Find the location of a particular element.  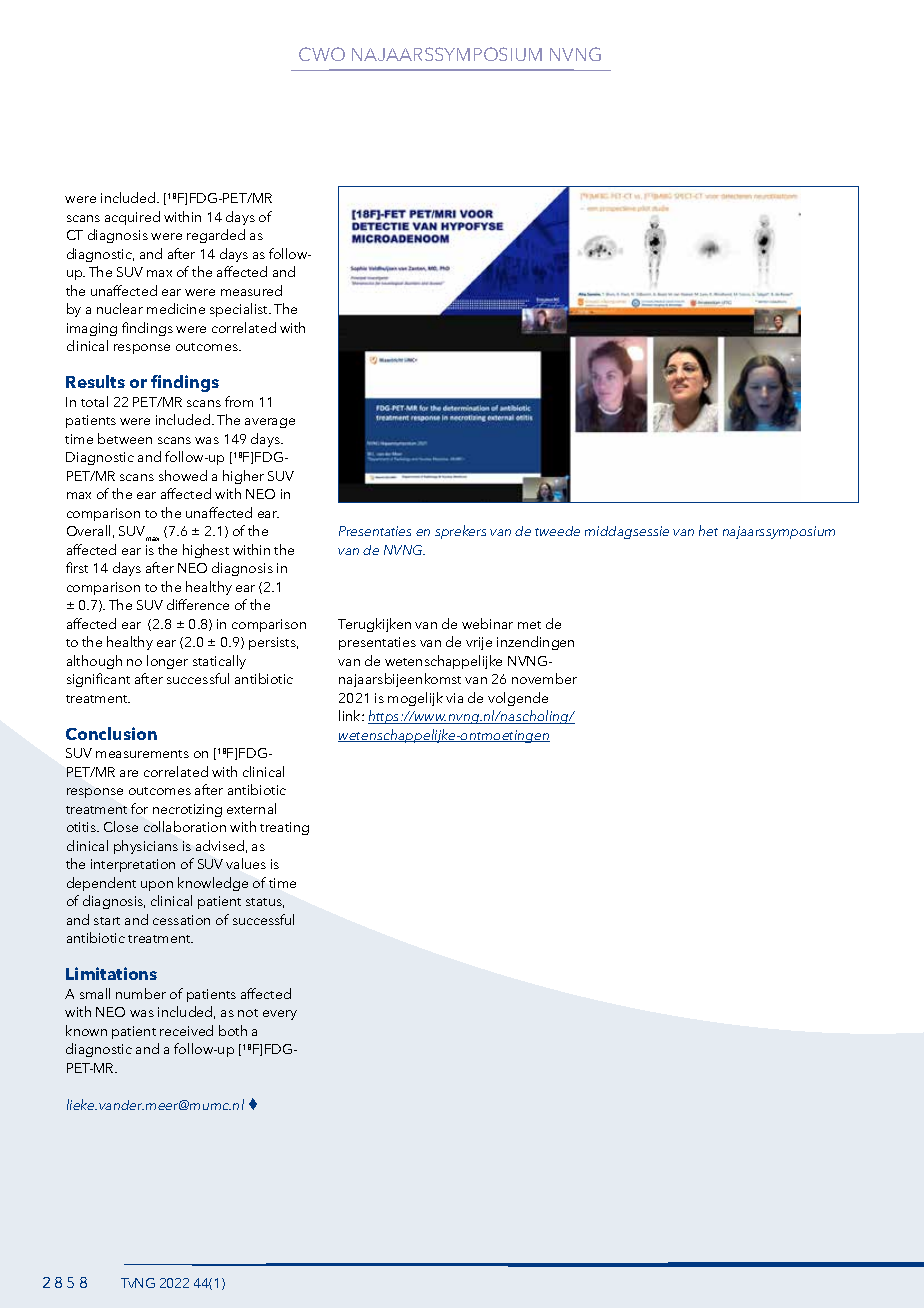

met is located at coordinates (529, 625).
